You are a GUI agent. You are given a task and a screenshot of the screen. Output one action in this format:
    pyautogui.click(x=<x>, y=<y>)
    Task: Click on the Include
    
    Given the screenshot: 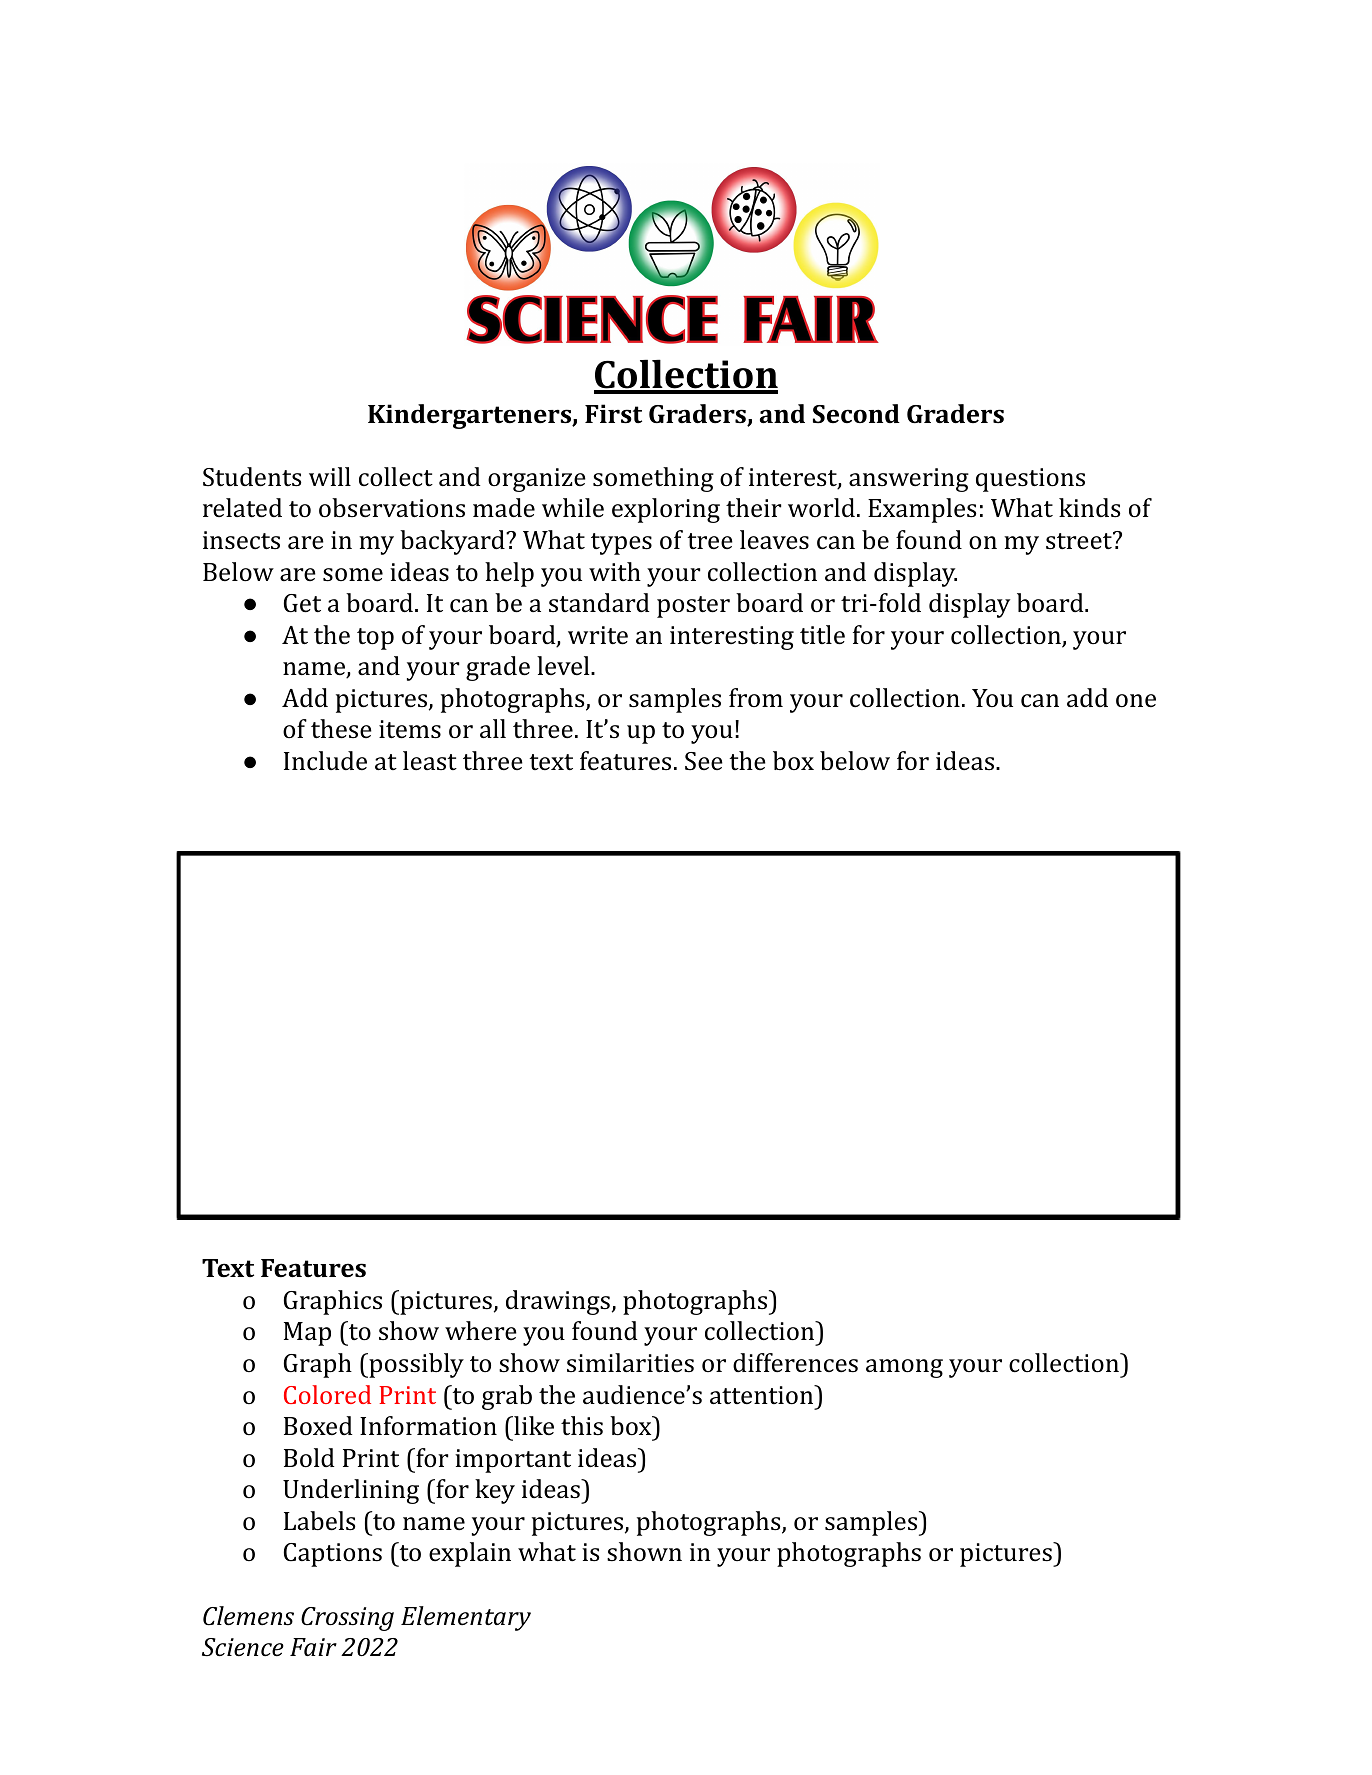 What is the action you would take?
    pyautogui.click(x=325, y=761)
